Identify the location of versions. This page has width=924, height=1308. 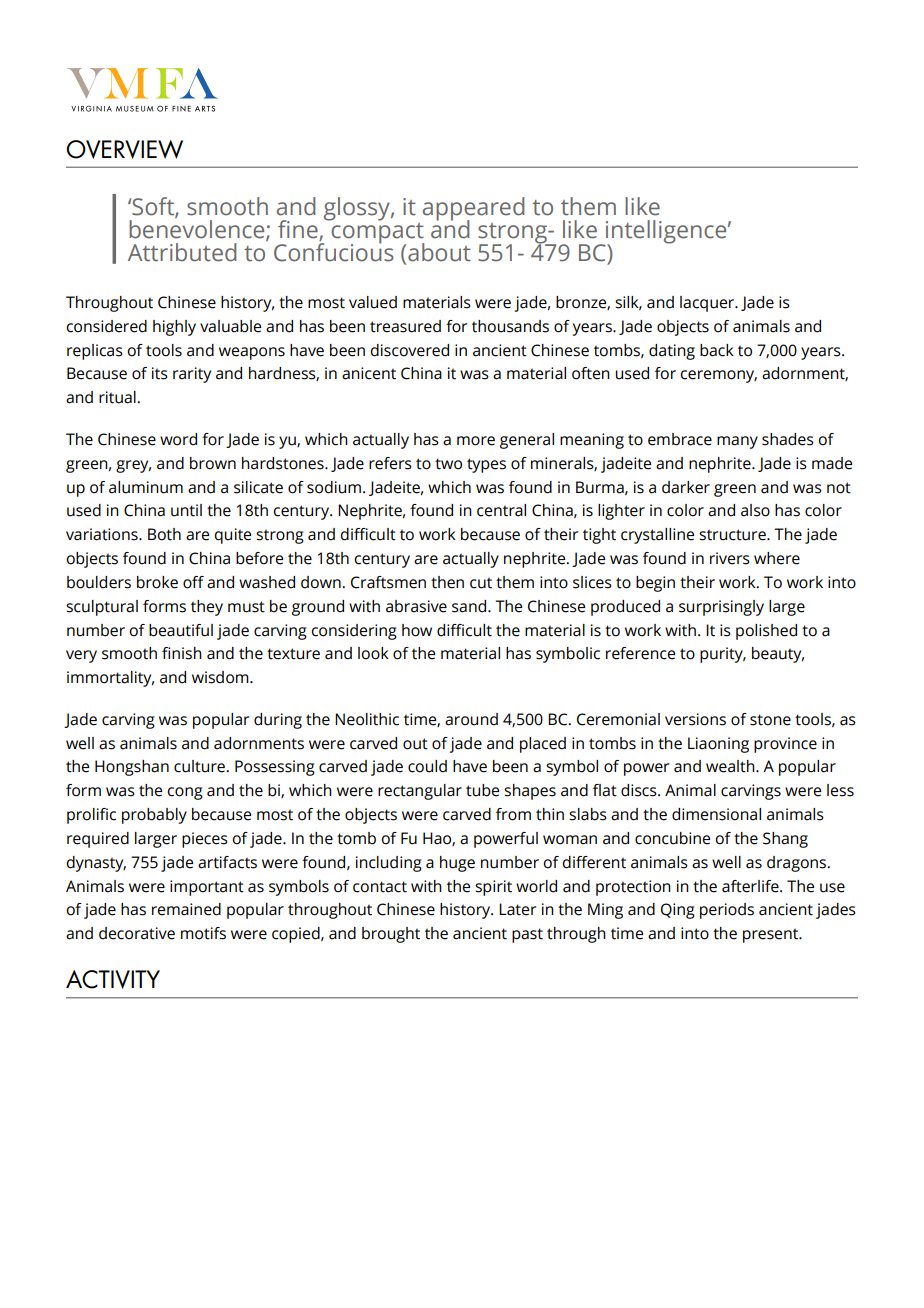
(695, 719).
